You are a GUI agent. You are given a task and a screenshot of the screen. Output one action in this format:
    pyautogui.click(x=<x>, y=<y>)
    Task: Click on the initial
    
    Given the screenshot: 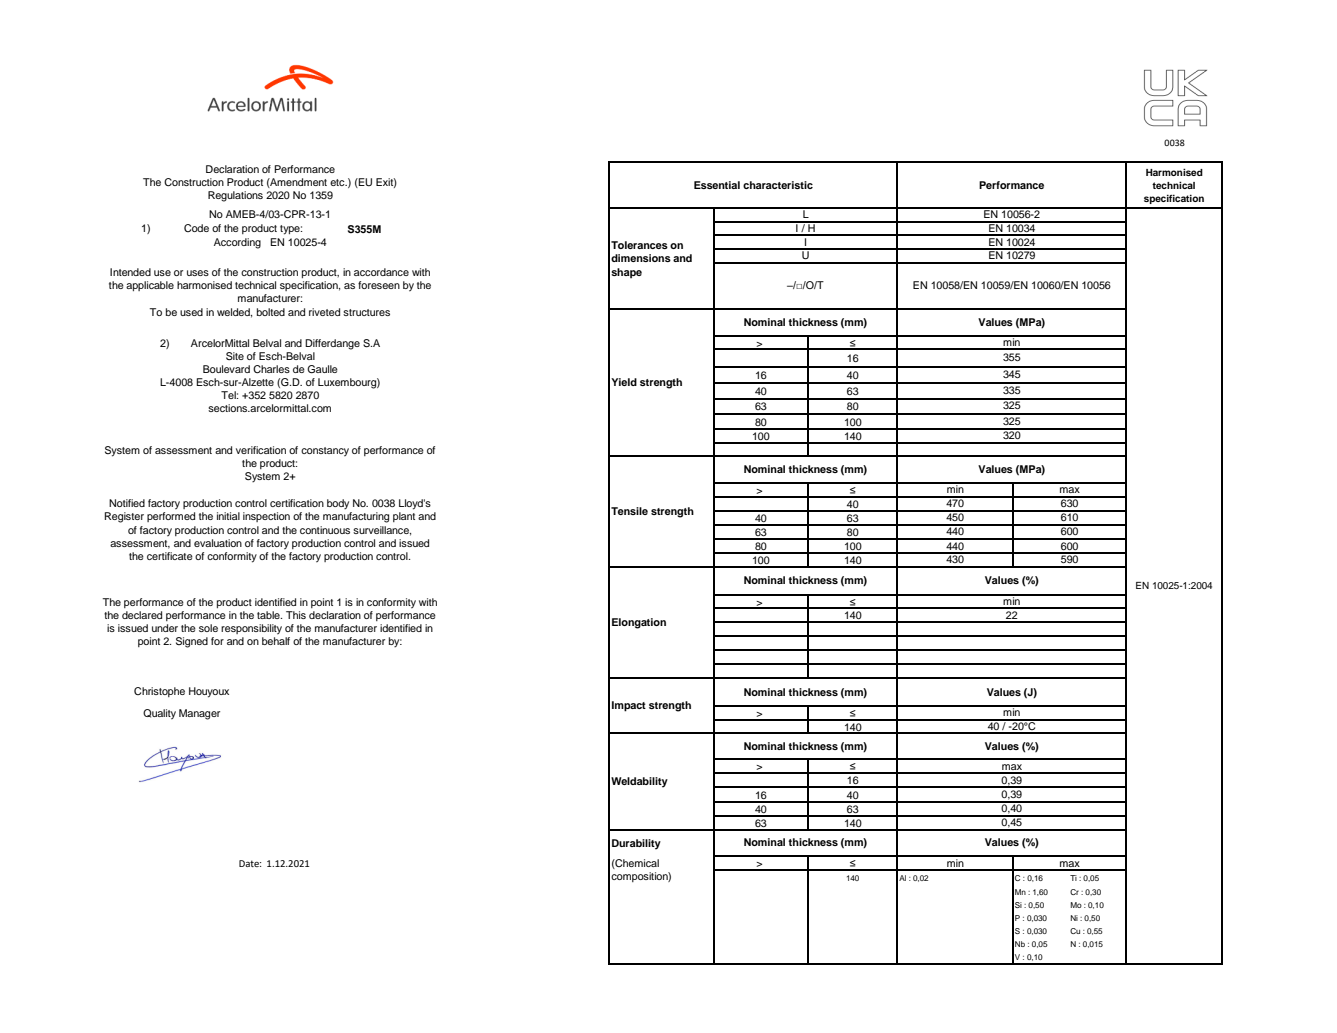 What is the action you would take?
    pyautogui.click(x=228, y=516)
